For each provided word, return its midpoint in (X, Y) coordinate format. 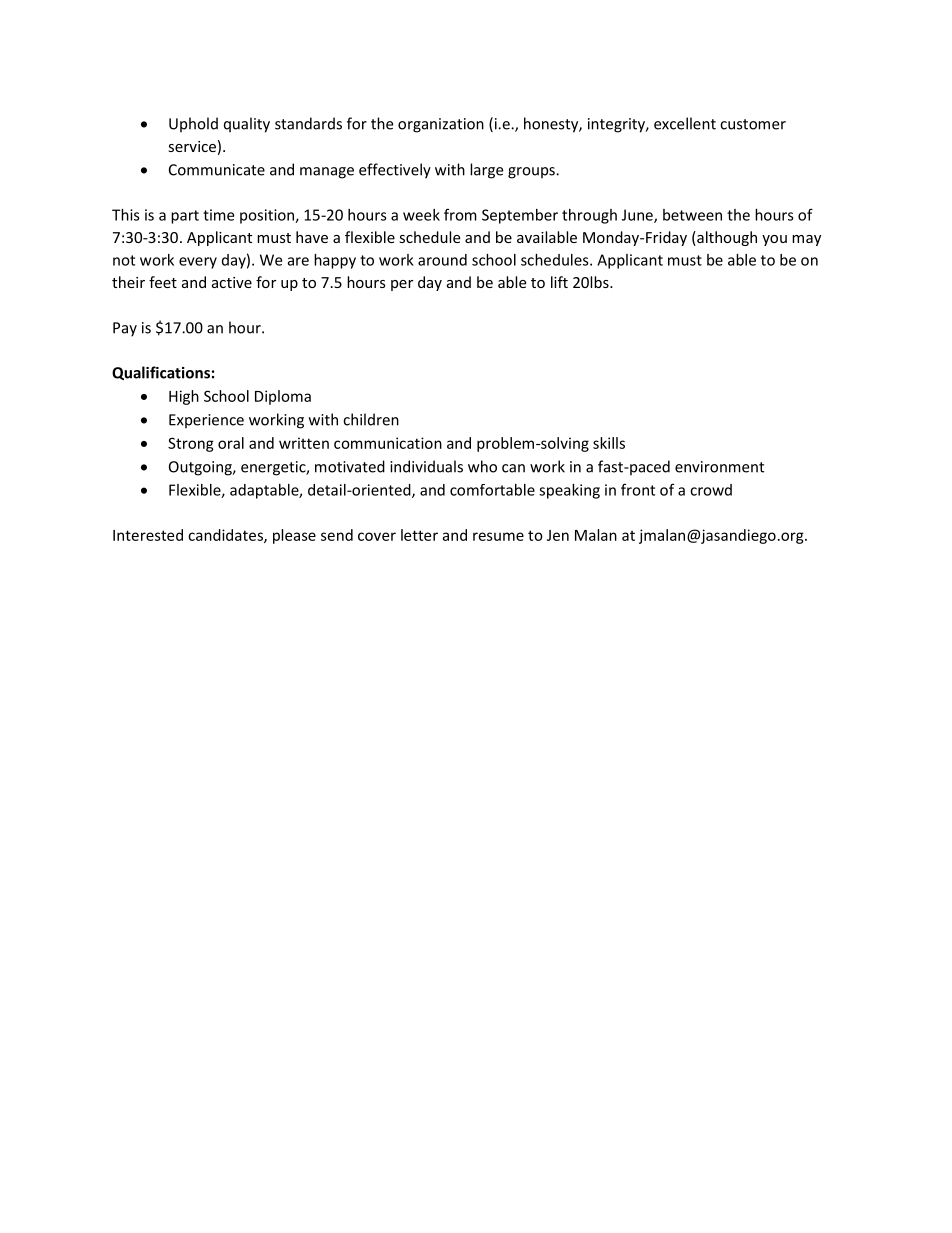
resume (498, 536)
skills (609, 443)
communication (388, 443)
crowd (711, 490)
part (185, 217)
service (192, 146)
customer (753, 124)
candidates (226, 536)
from (460, 214)
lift (559, 282)
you (774, 240)
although (726, 238)
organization (441, 125)
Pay (125, 329)
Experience (206, 421)
